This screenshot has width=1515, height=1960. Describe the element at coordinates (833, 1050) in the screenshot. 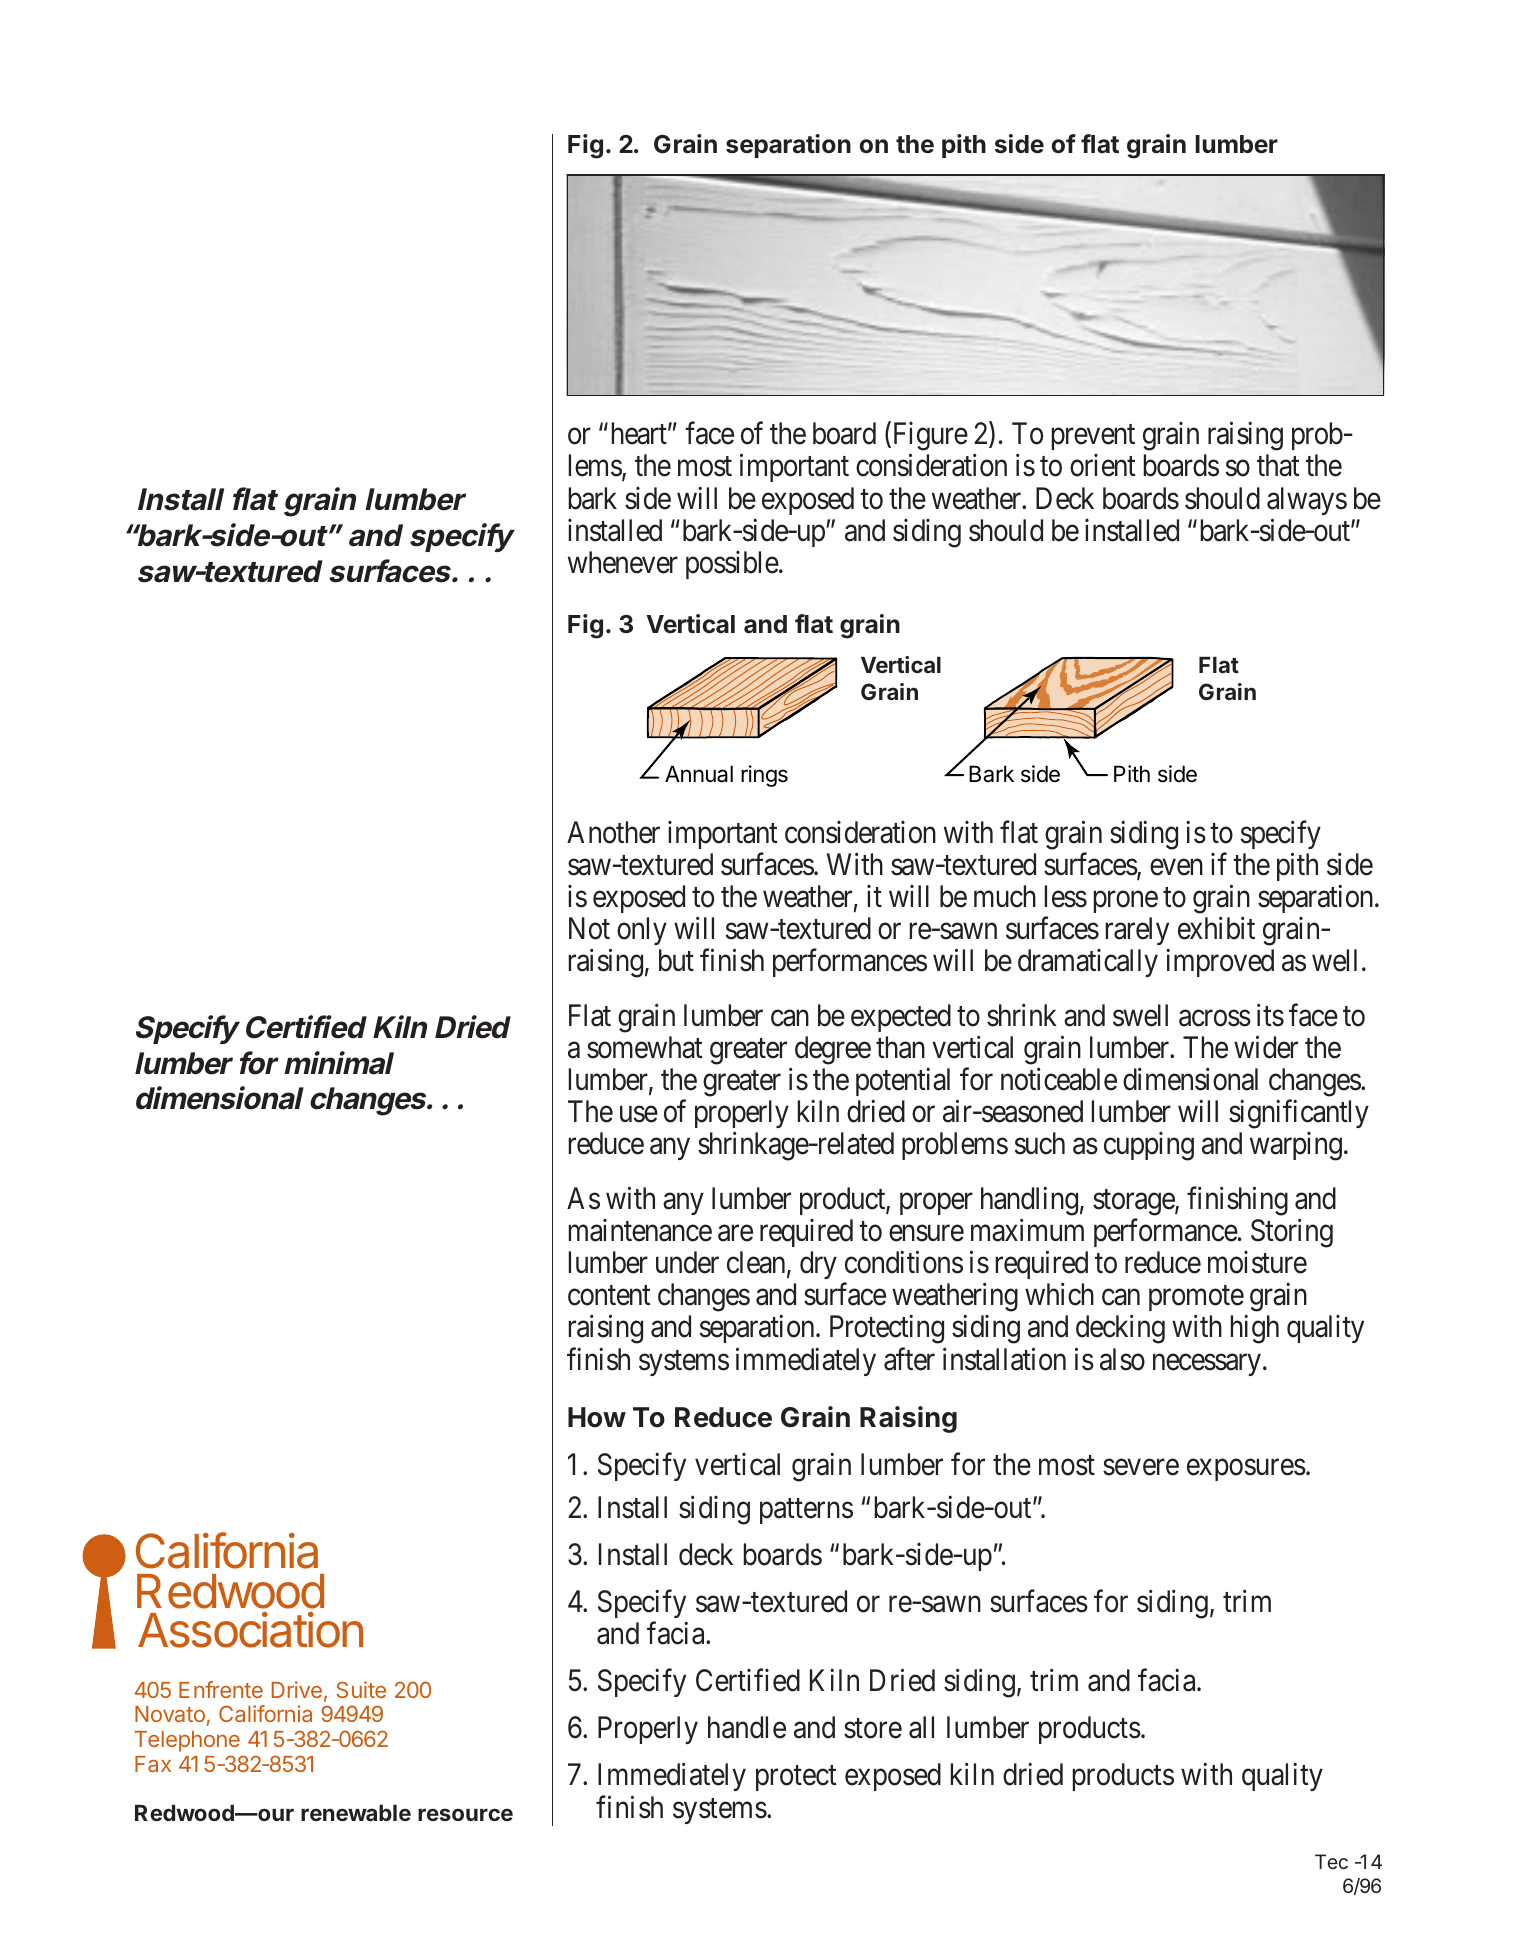

I see `degree` at that location.
